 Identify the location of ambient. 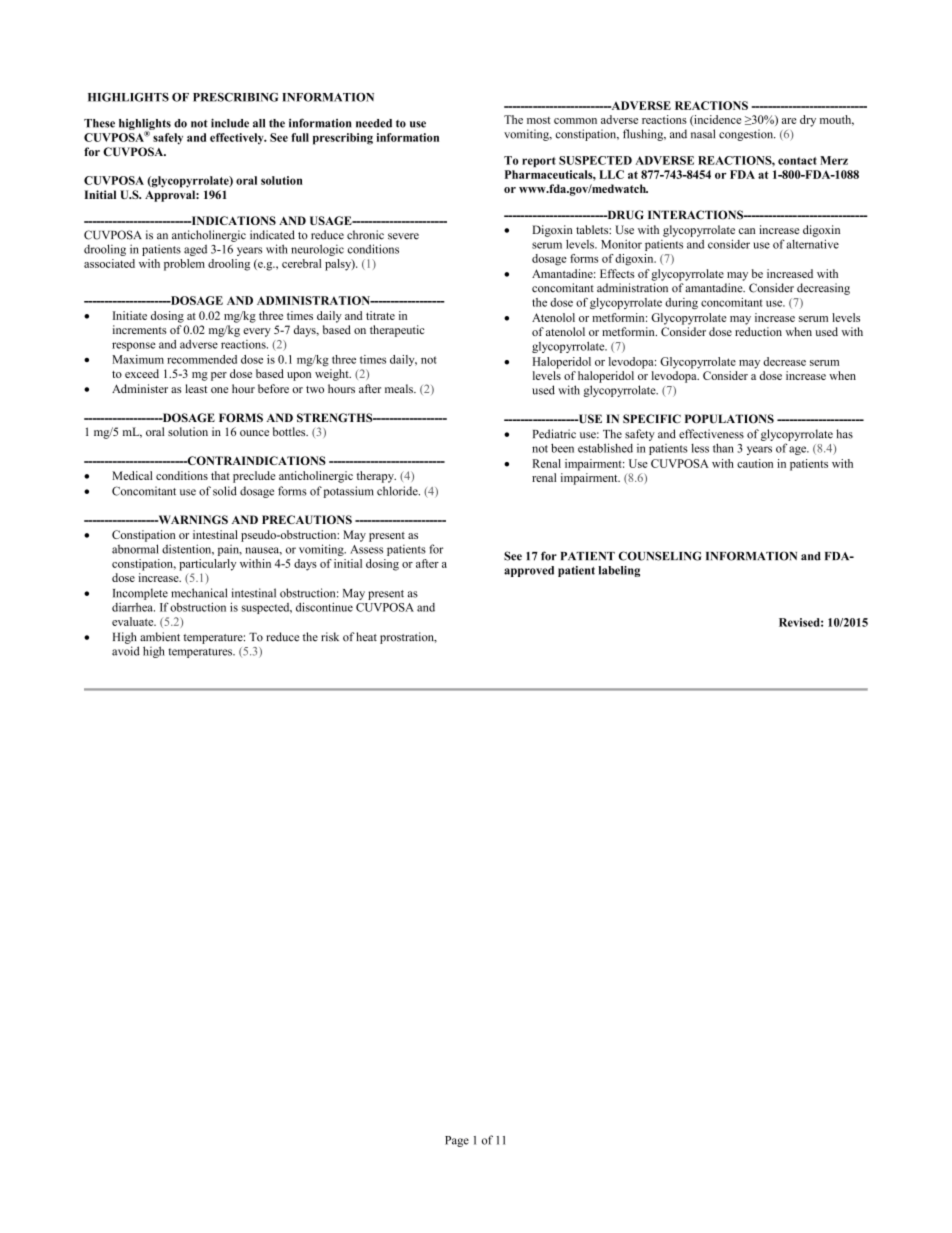
(160, 637).
